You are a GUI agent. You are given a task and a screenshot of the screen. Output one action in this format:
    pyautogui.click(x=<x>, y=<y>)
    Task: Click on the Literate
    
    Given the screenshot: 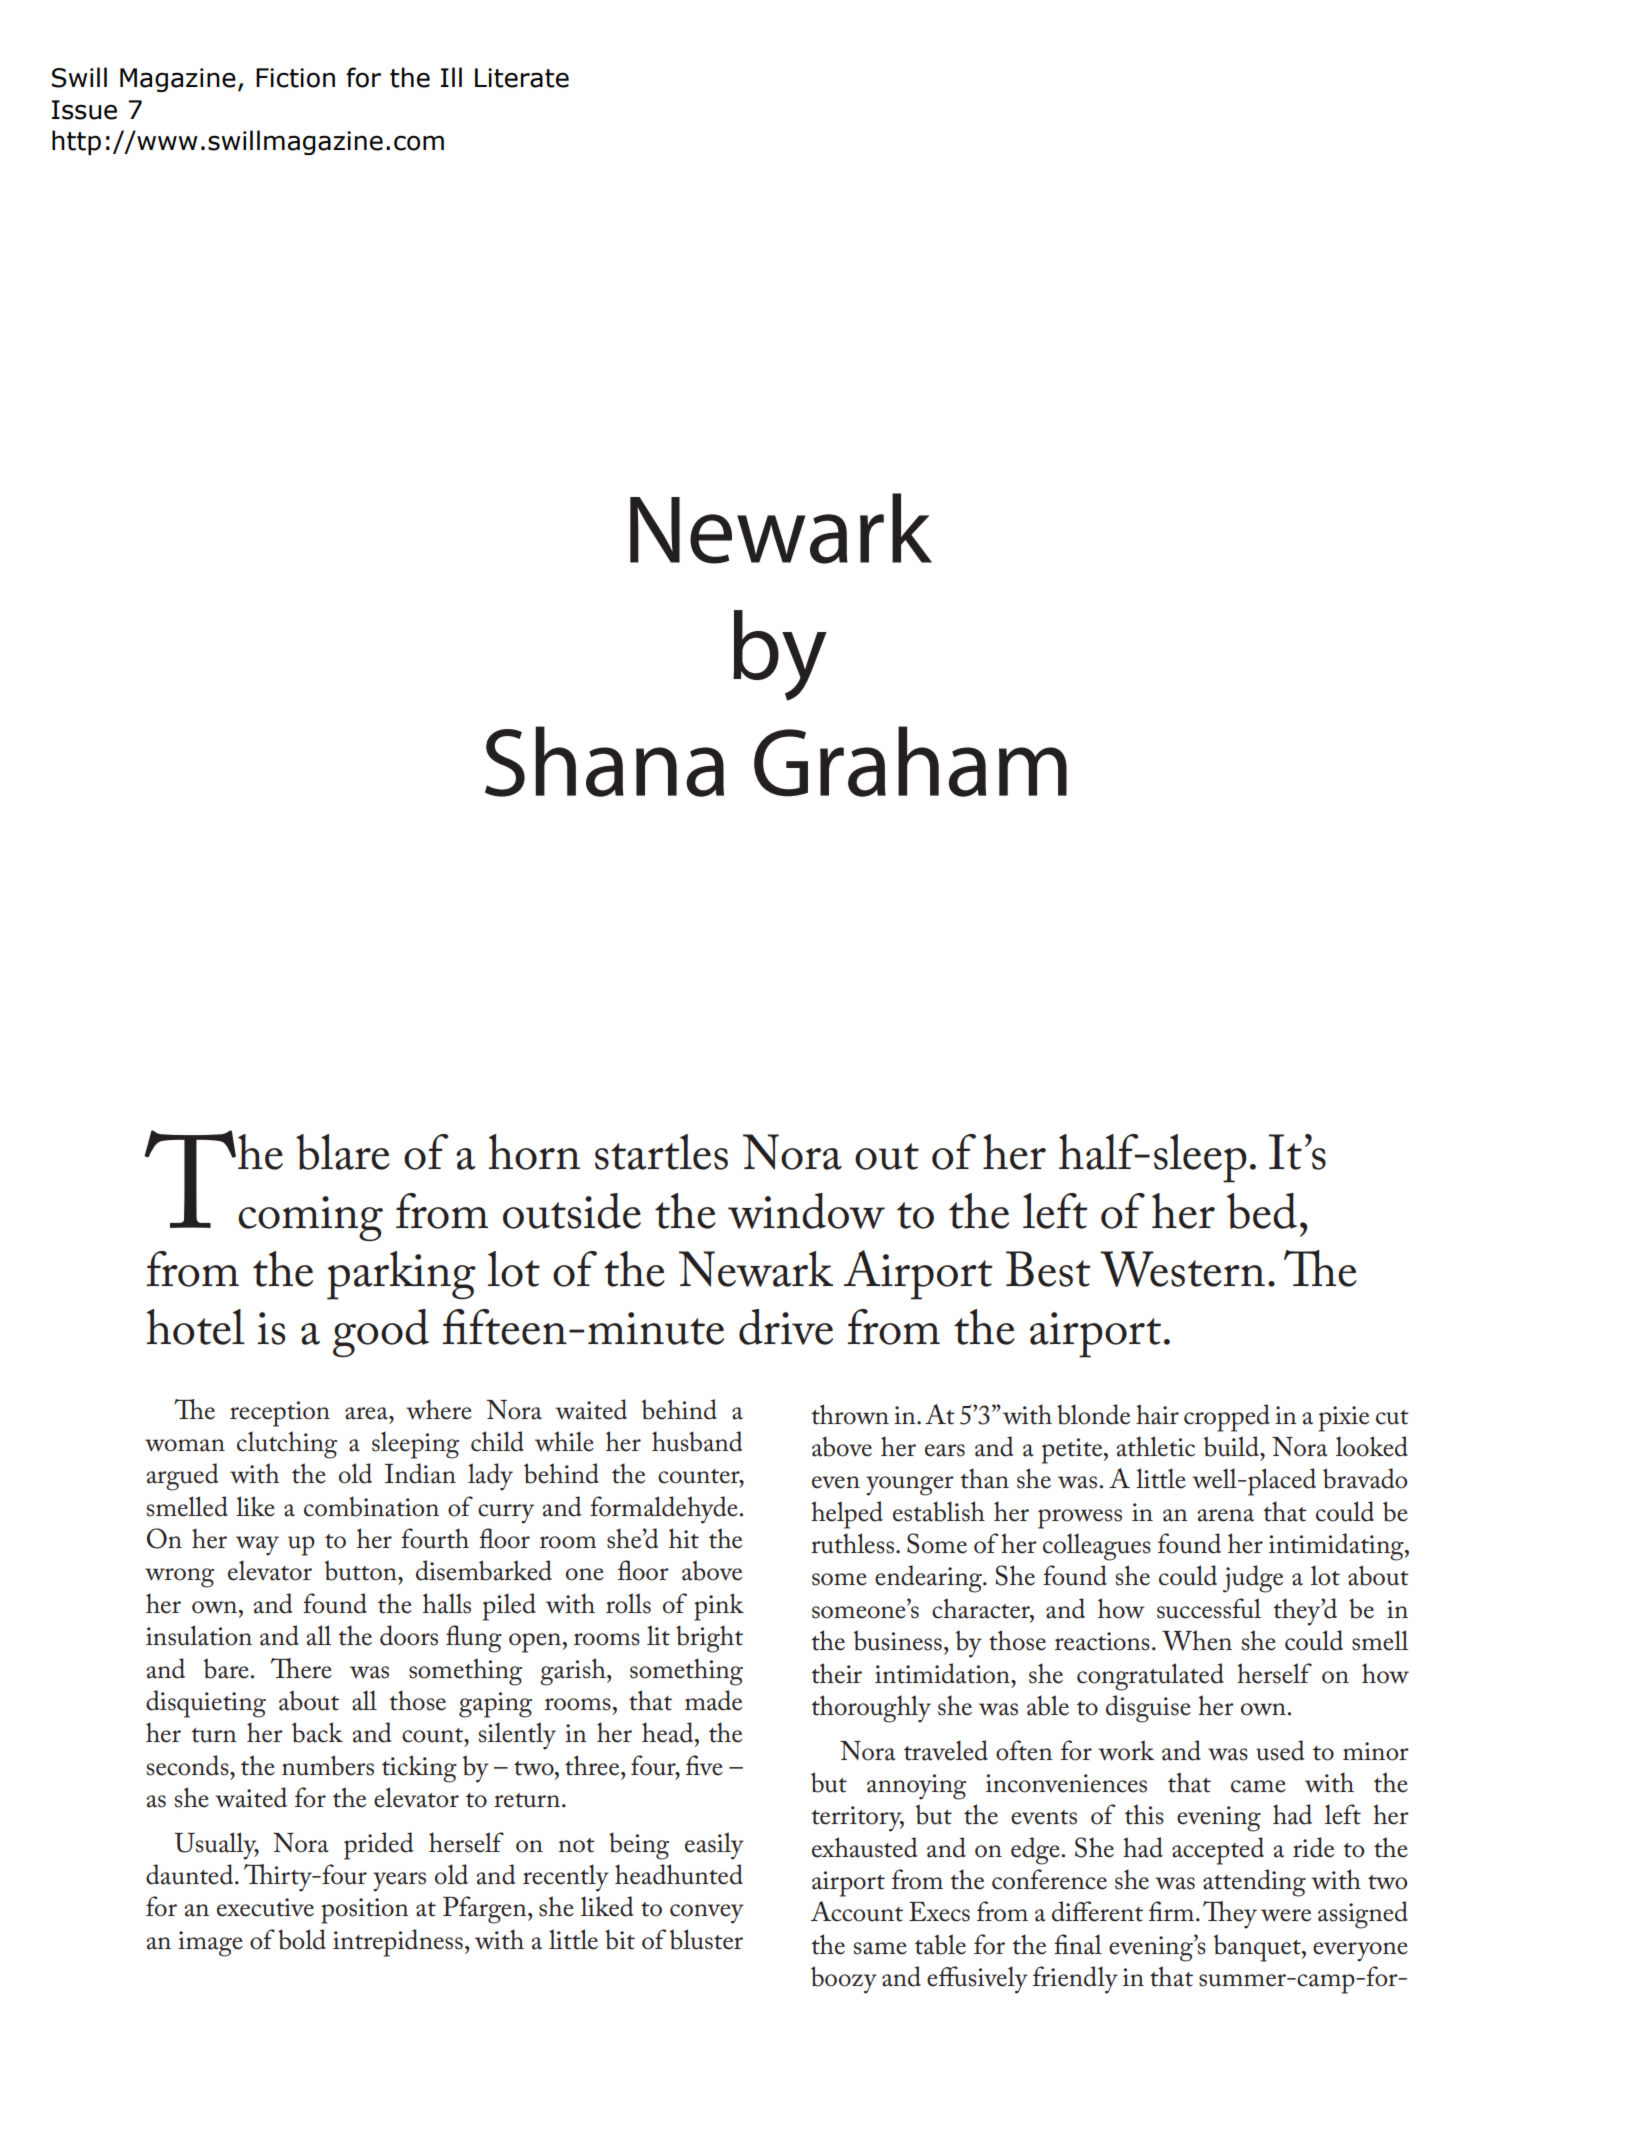 What is the action you would take?
    pyautogui.click(x=522, y=78)
